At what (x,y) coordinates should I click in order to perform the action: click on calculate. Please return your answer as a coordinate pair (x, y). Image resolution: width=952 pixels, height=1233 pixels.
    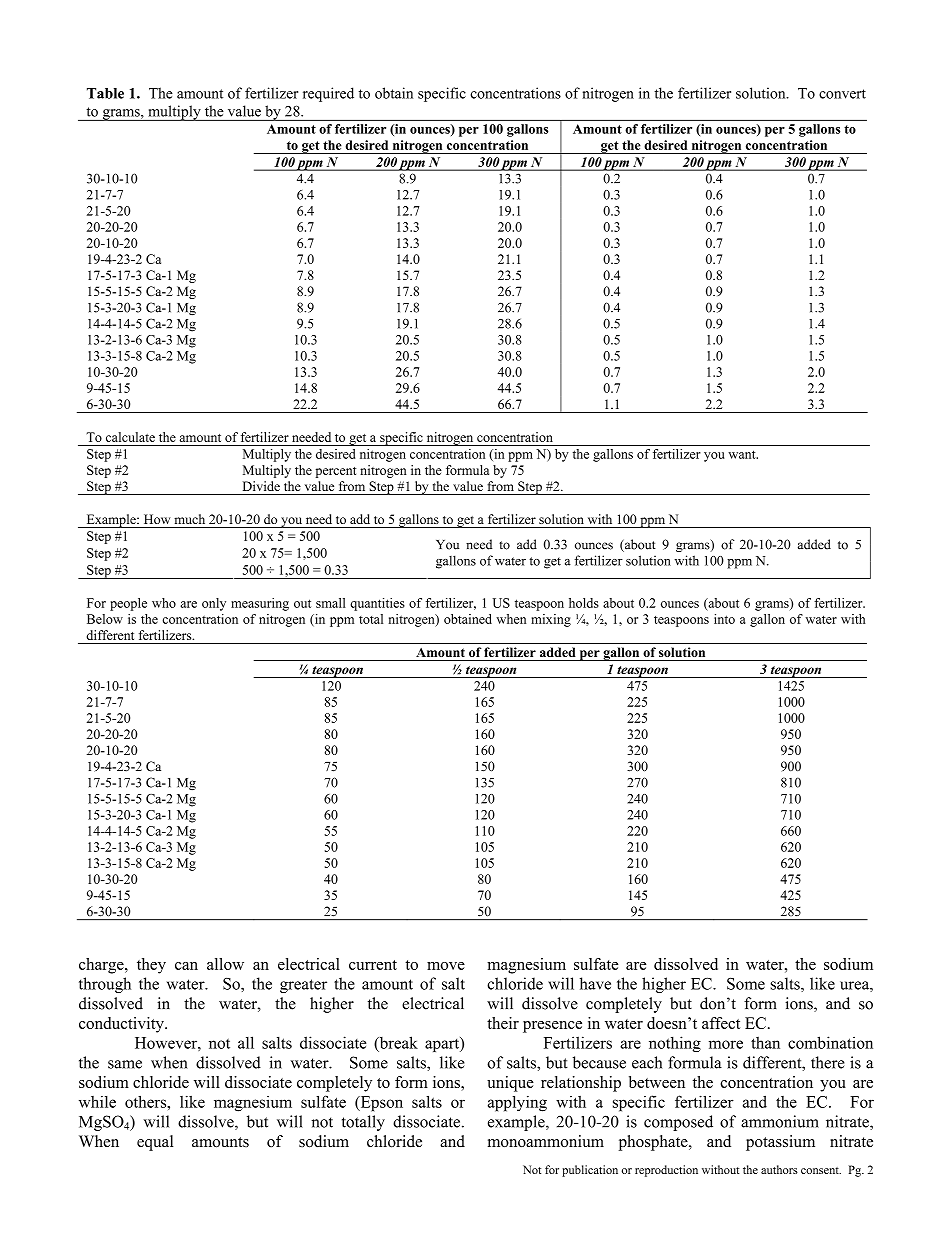
    Looking at the image, I should click on (130, 437).
